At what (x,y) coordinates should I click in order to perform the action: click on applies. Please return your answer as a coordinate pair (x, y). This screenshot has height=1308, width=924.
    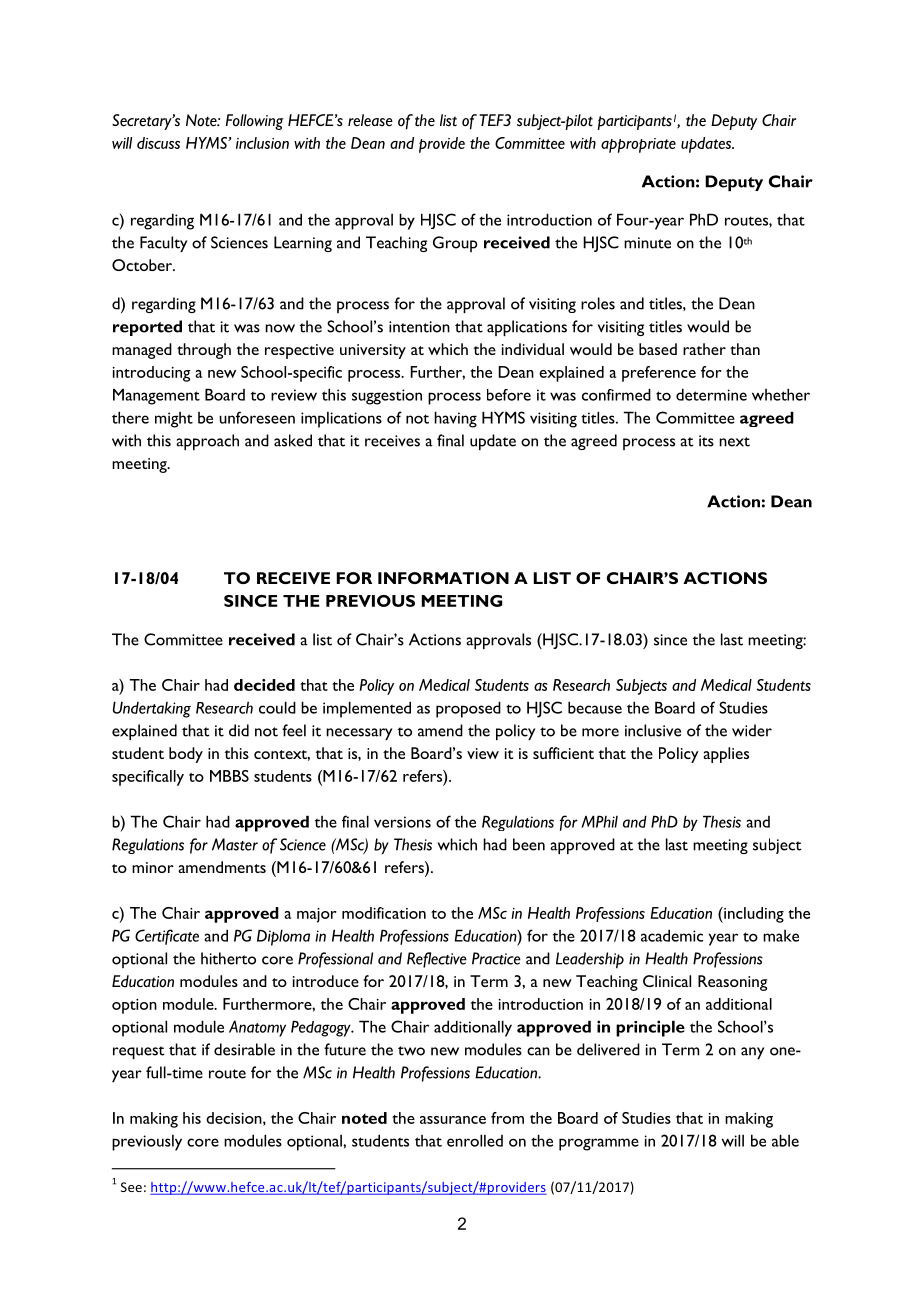
    Looking at the image, I should click on (726, 755).
